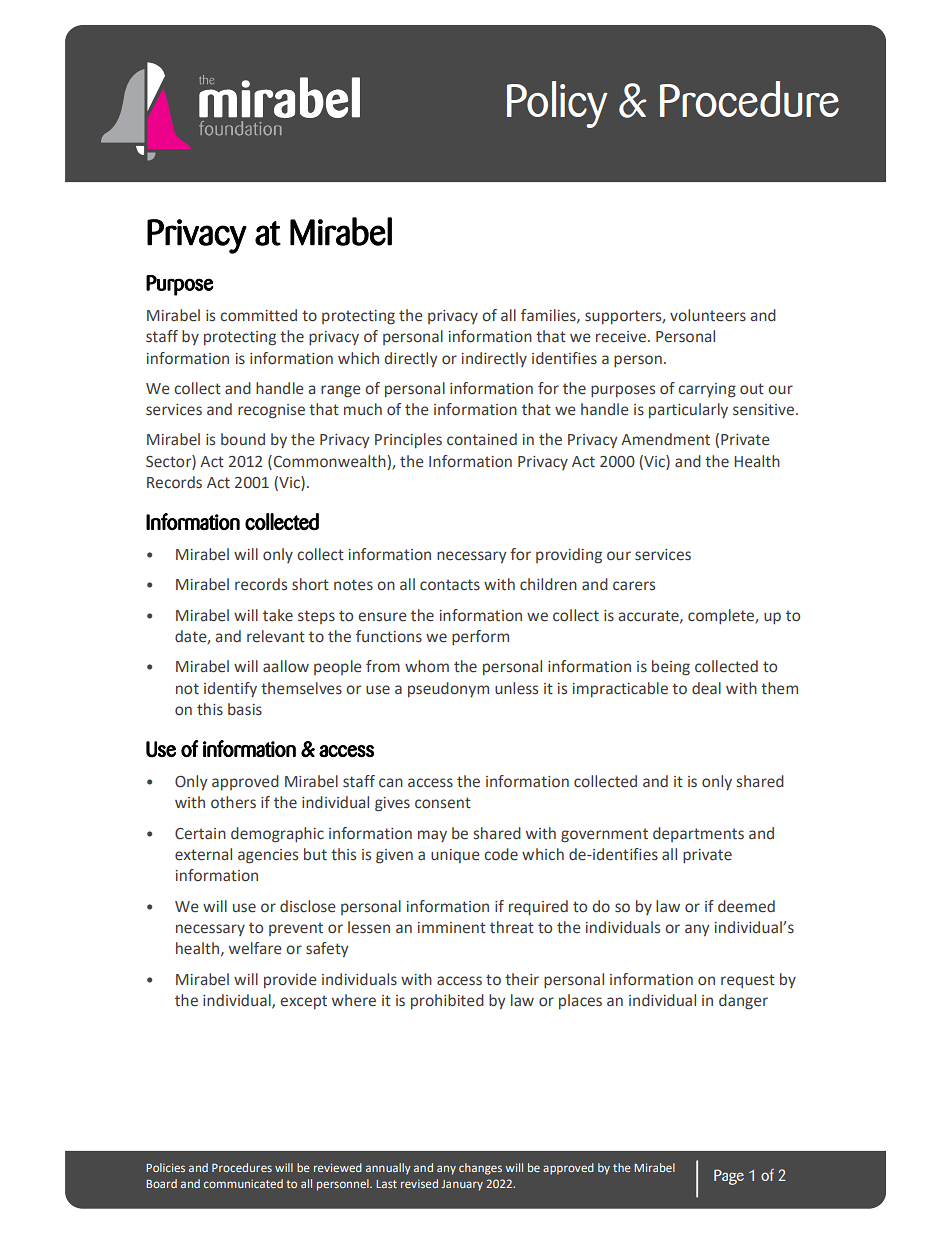 The image size is (952, 1233). I want to click on relevant, so click(276, 636).
